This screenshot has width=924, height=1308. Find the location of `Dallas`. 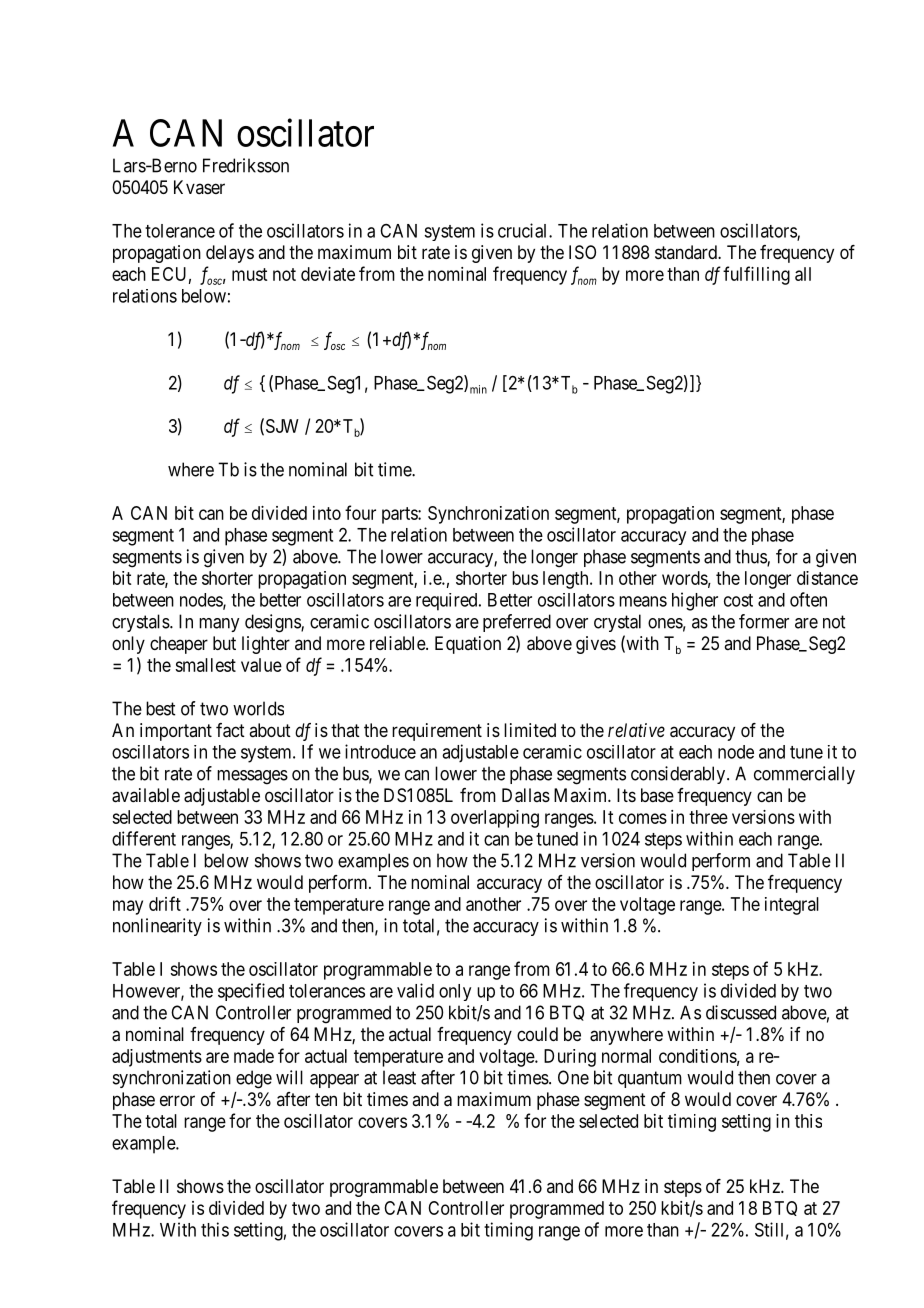

Dallas is located at coordinates (526, 795).
